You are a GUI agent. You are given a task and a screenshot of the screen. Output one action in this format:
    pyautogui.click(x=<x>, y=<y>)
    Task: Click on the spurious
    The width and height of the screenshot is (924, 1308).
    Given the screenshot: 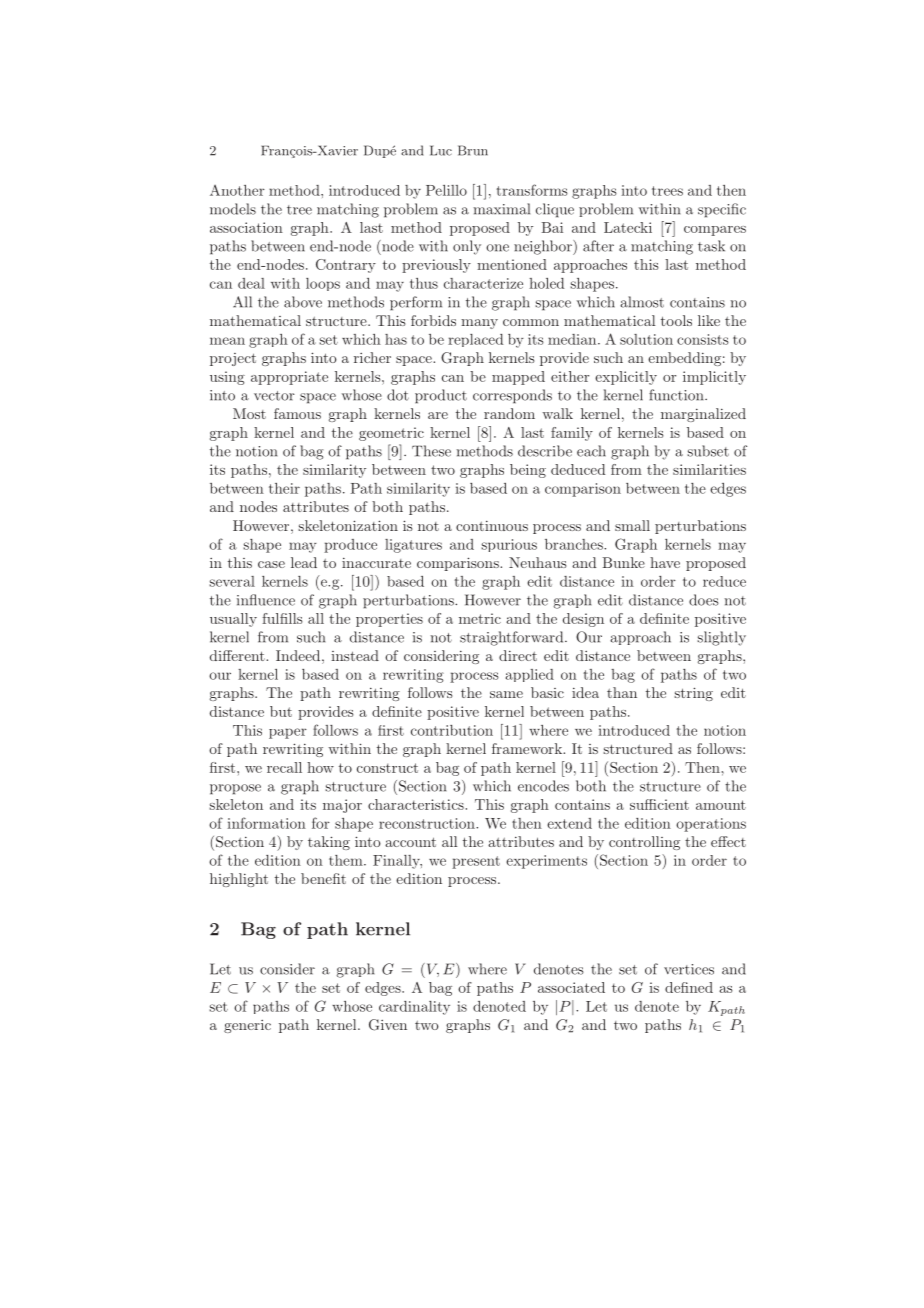 What is the action you would take?
    pyautogui.click(x=509, y=545)
